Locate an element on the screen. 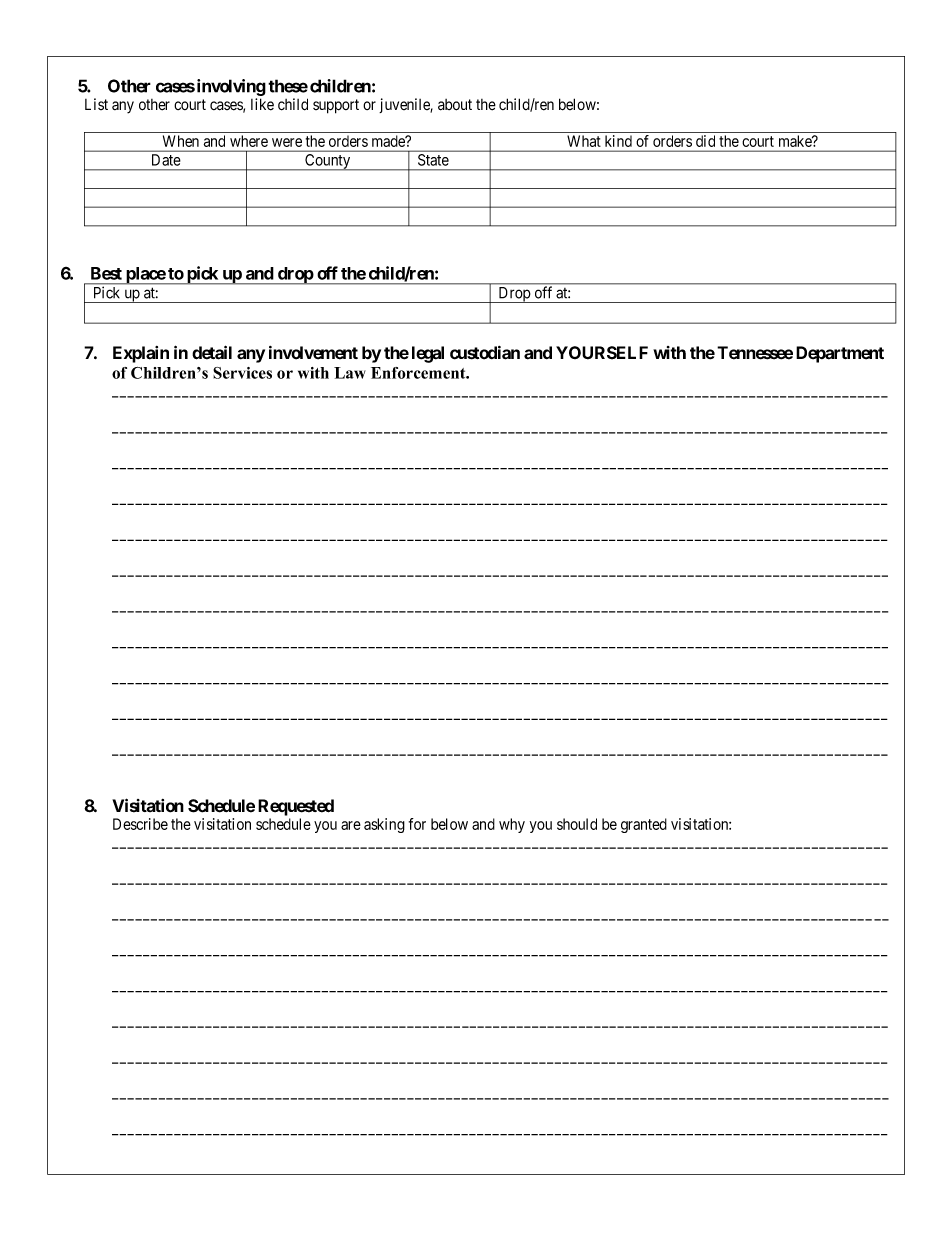 This screenshot has width=952, height=1233. When is located at coordinates (181, 141).
